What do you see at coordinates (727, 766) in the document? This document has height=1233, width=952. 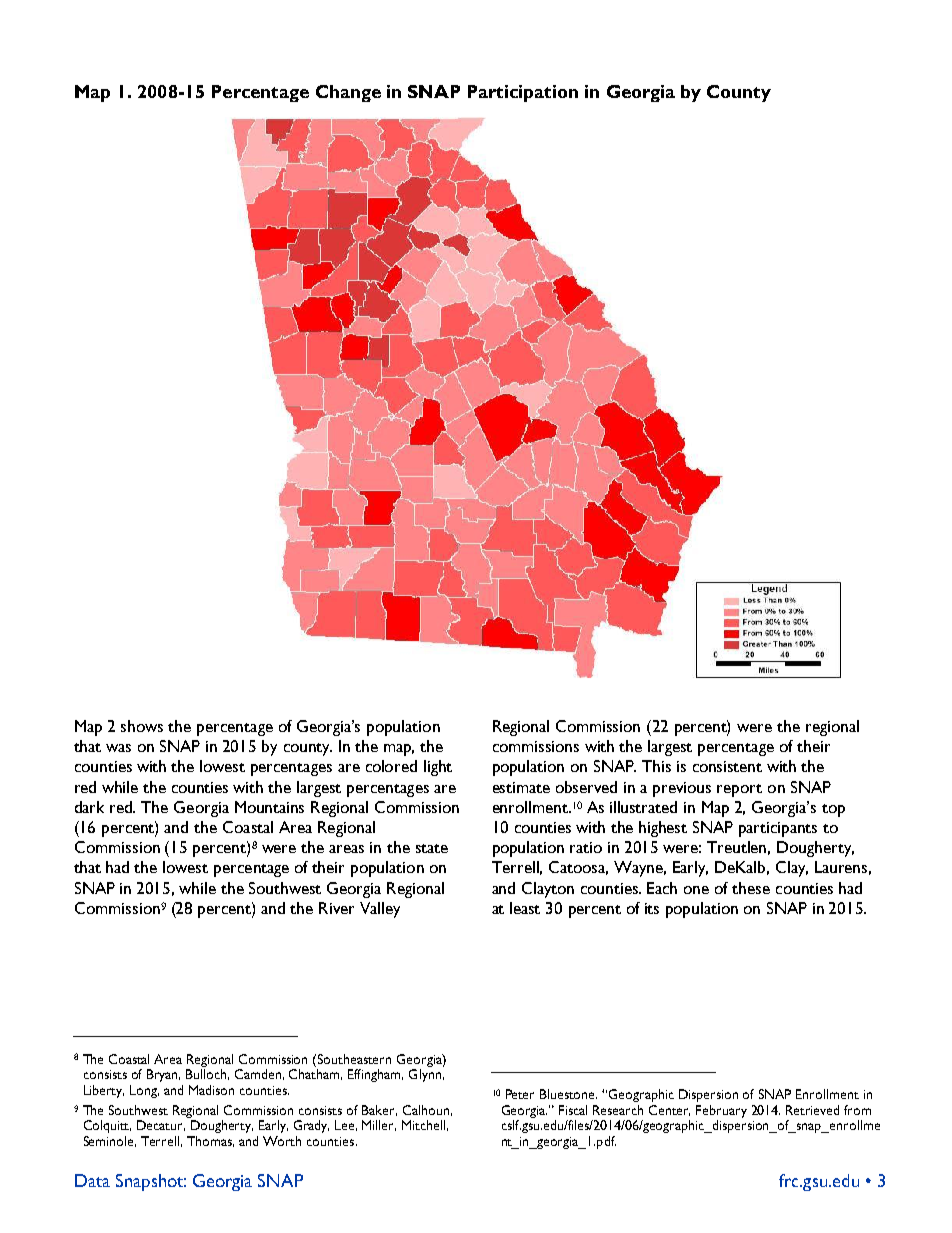 I see `consistent` at bounding box center [727, 766].
